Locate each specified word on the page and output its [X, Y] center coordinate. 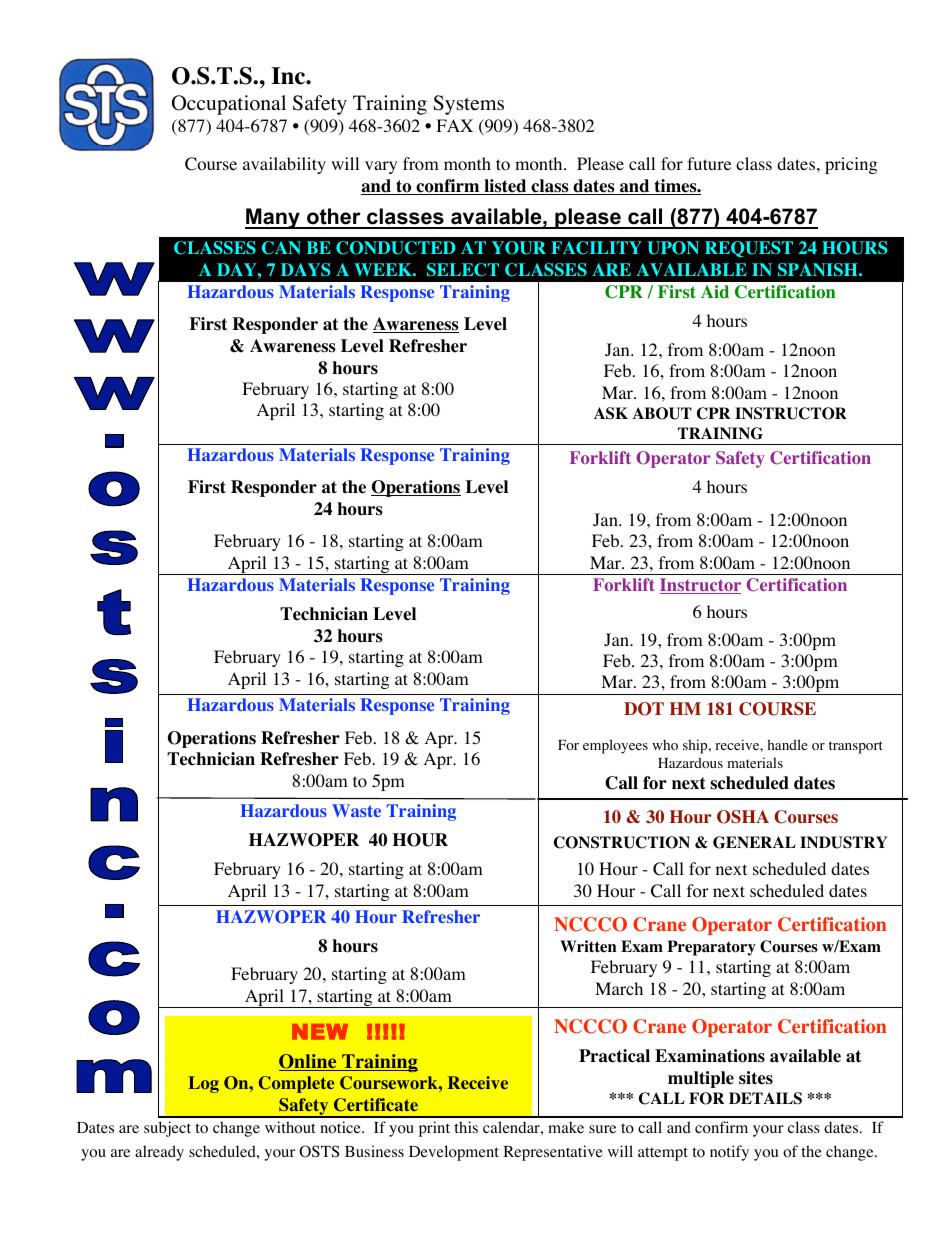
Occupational [229, 105]
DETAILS [765, 1098]
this [466, 1127]
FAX [454, 125]
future [709, 163]
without [290, 1127]
